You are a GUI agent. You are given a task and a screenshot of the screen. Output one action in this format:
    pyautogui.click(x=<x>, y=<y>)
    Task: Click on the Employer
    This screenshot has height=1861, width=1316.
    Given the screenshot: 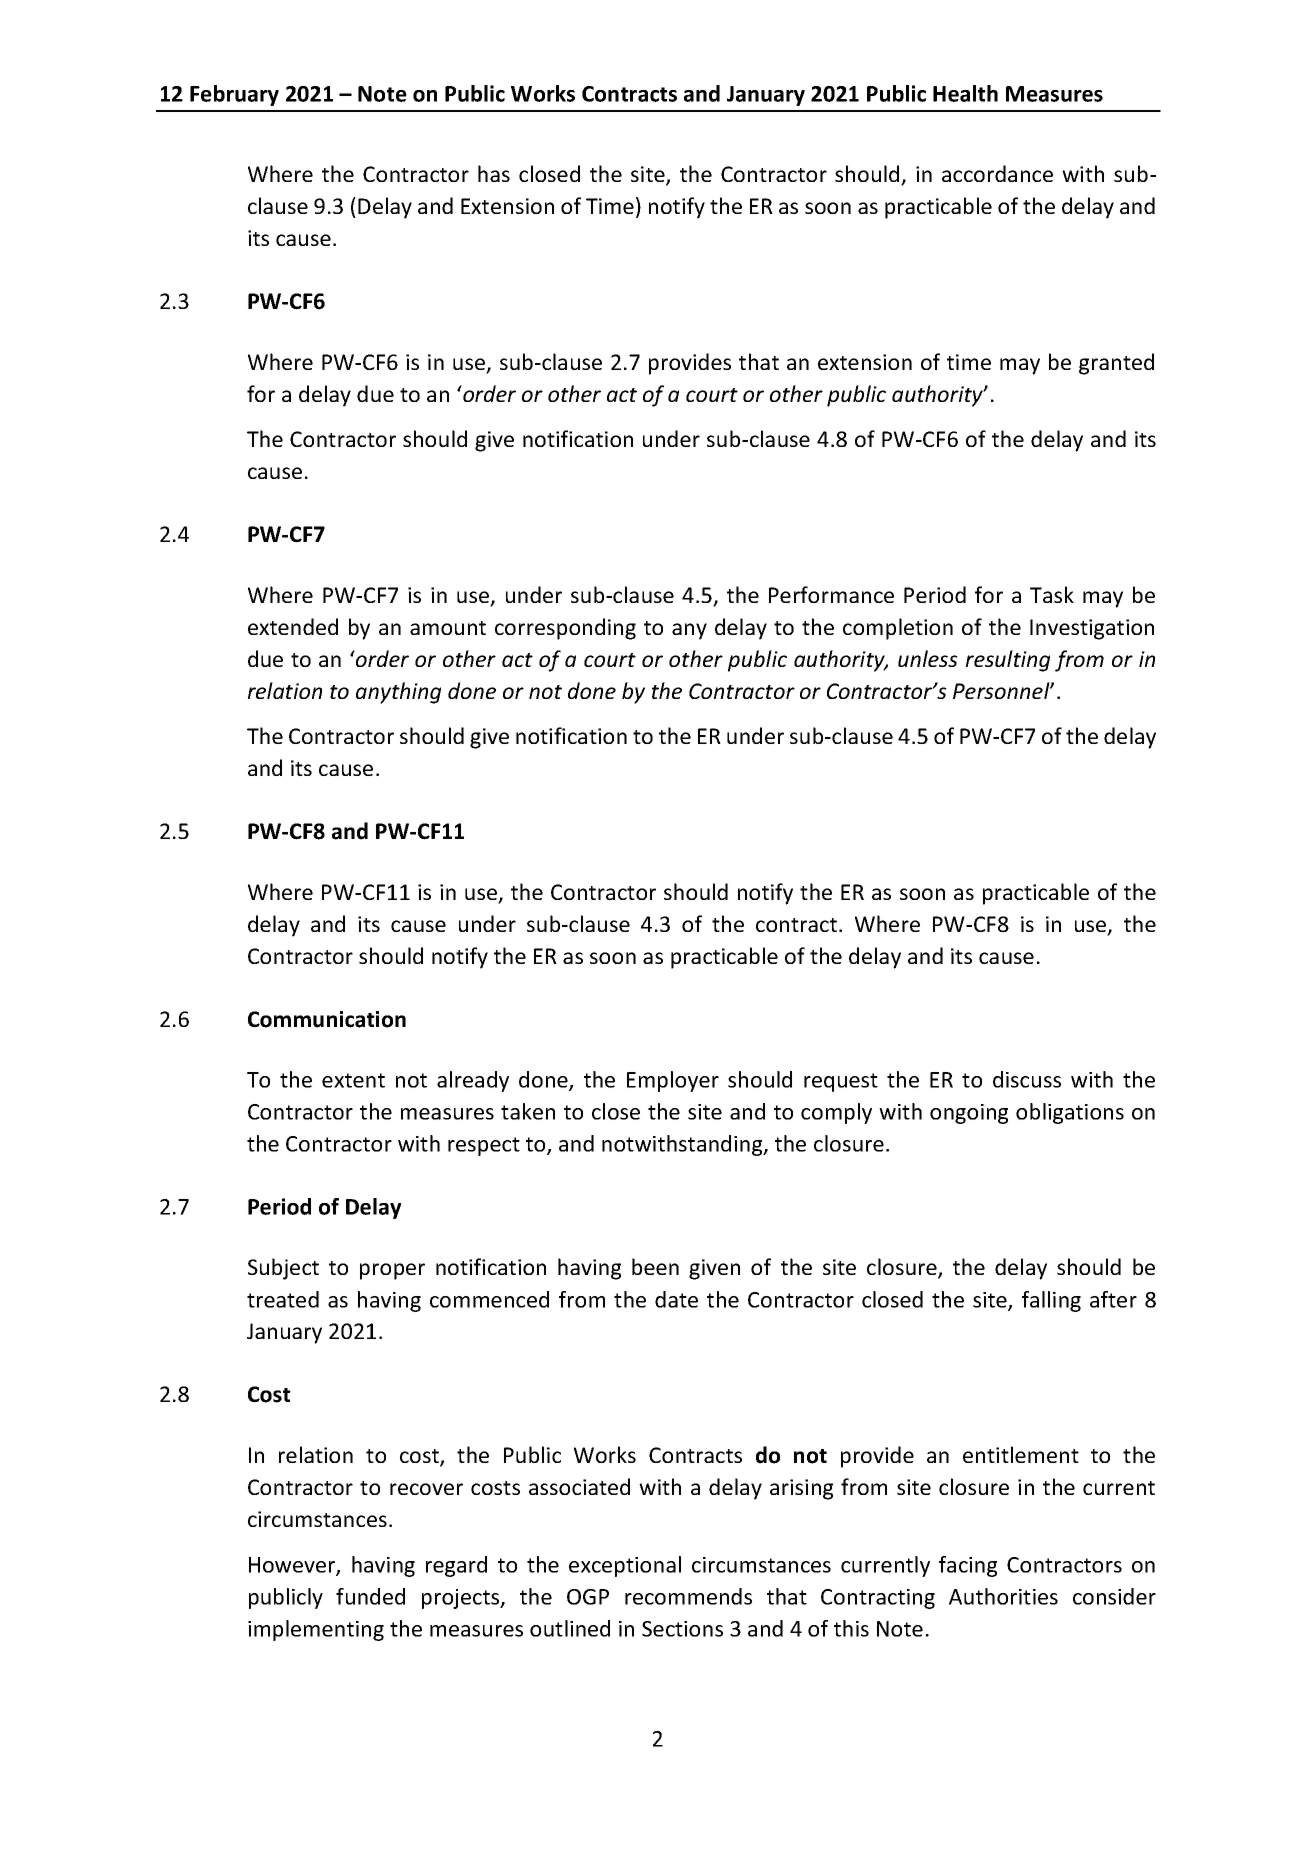 What is the action you would take?
    pyautogui.click(x=673, y=1081)
